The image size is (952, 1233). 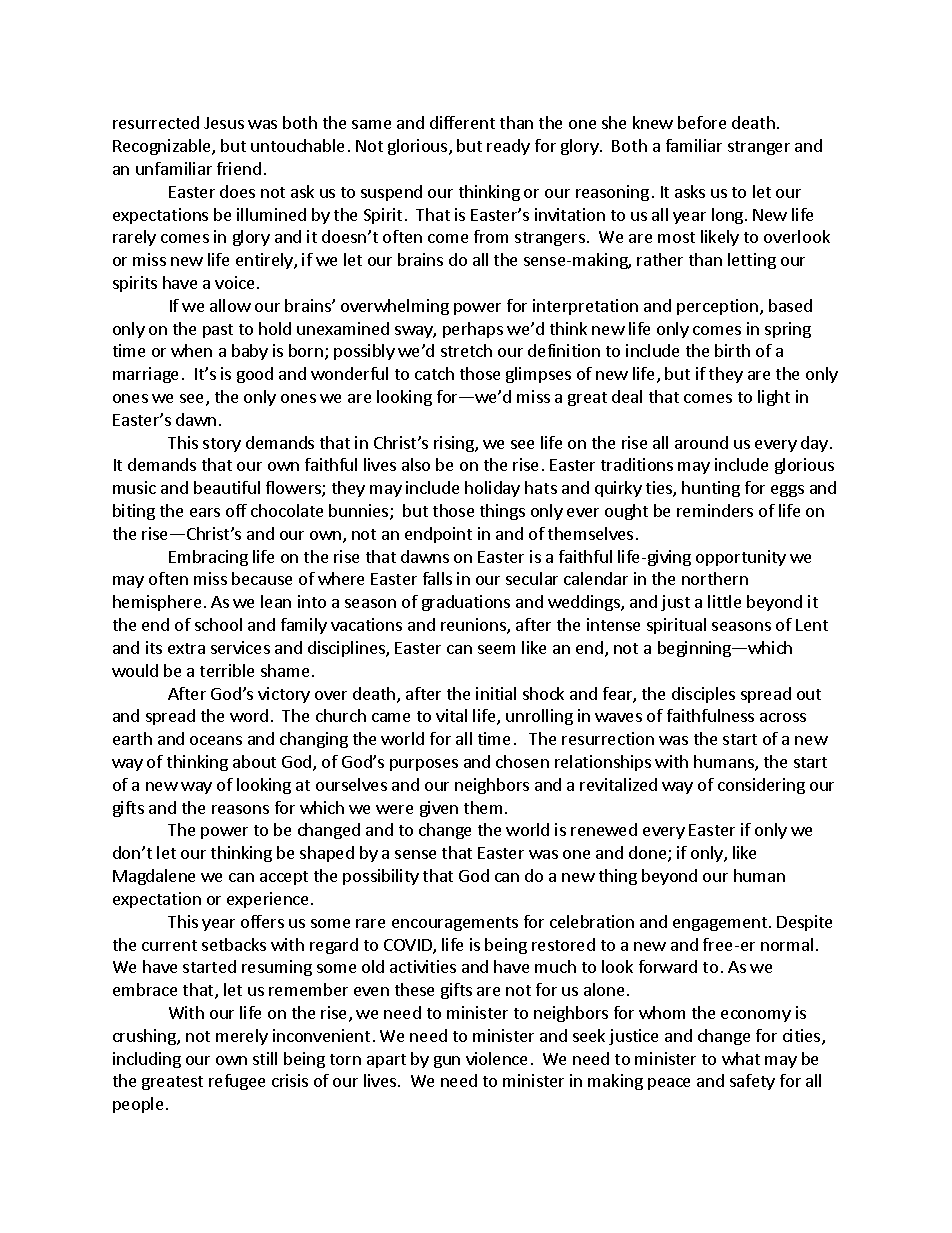 What do you see at coordinates (508, 147) in the screenshot?
I see `ready` at bounding box center [508, 147].
